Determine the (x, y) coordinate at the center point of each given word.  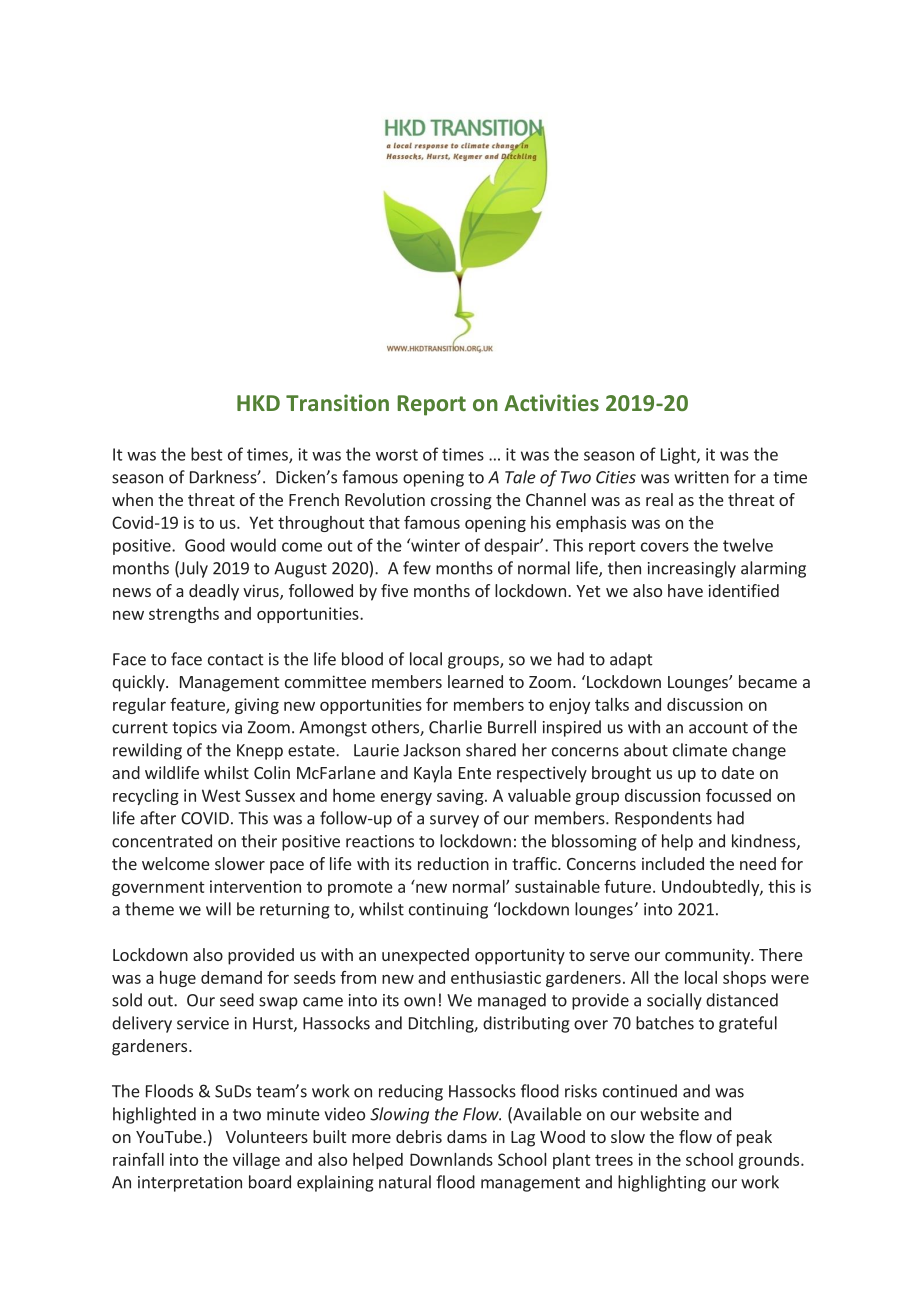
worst (397, 455)
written (701, 477)
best (206, 454)
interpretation (190, 1184)
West (221, 795)
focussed (738, 795)
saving (461, 797)
